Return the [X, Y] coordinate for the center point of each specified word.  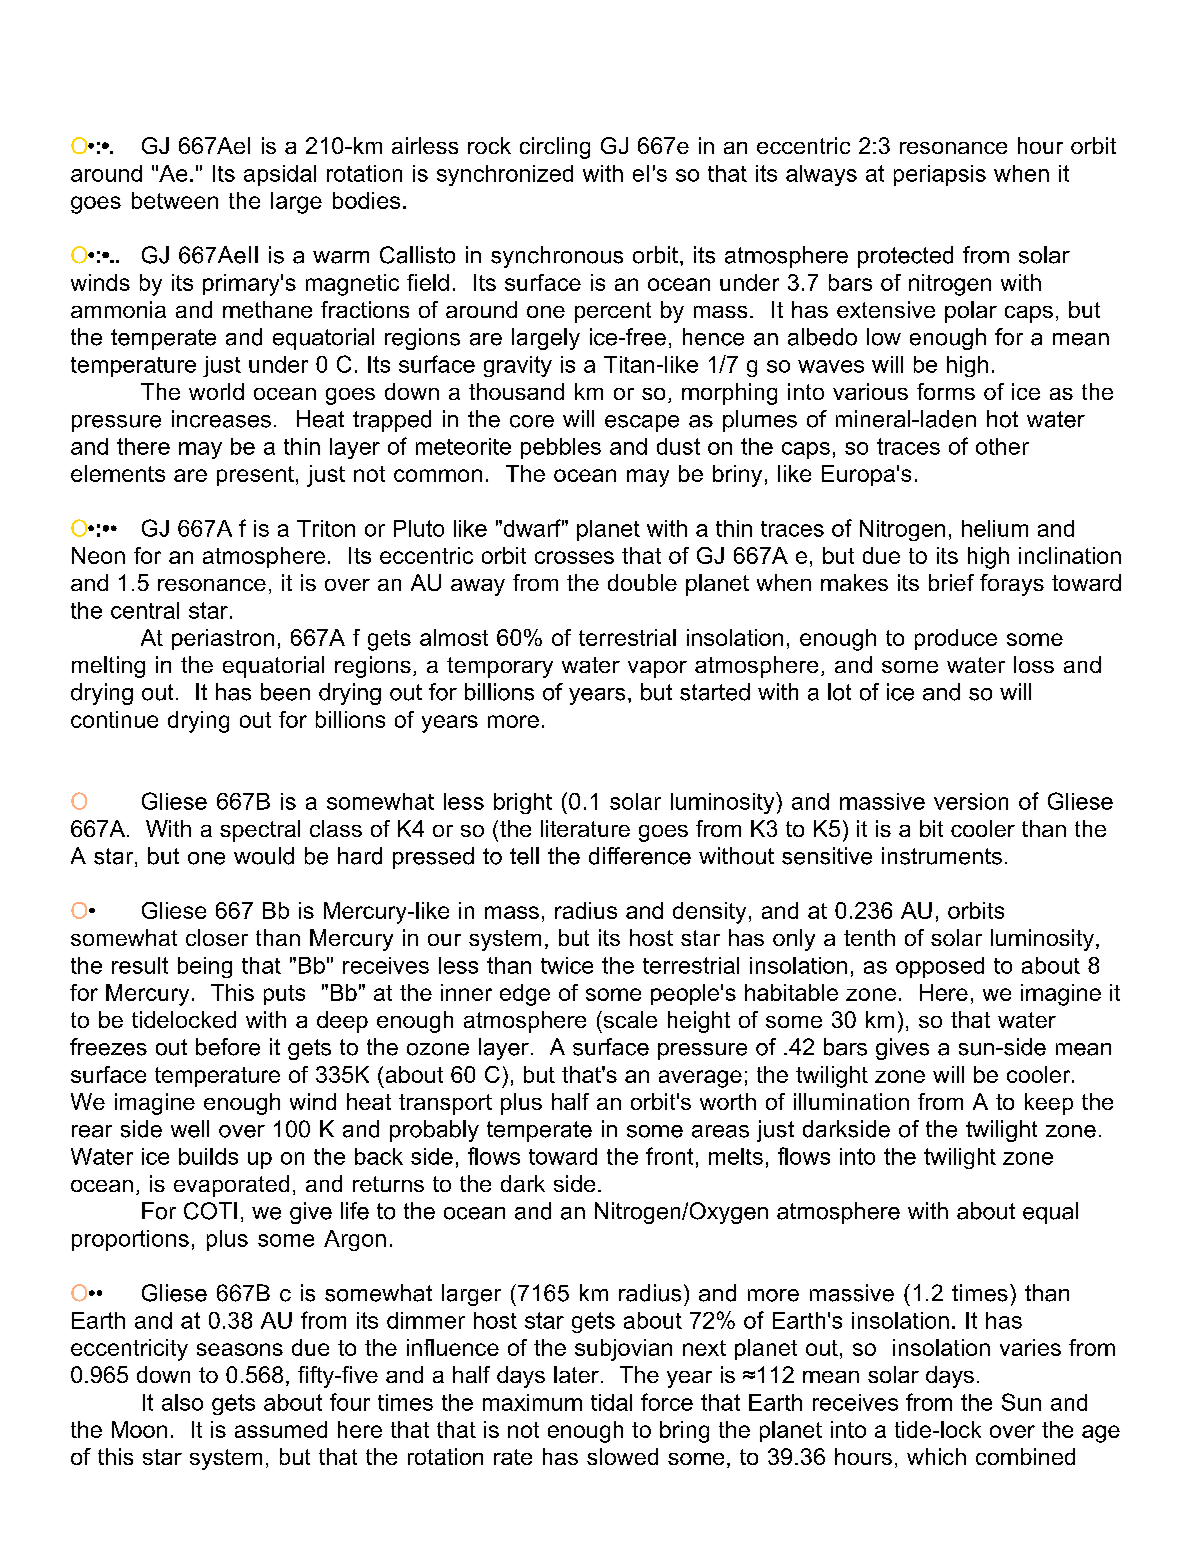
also [182, 1402]
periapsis [940, 175]
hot [1002, 419]
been [285, 692]
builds [208, 1156]
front [669, 1156]
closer [217, 937]
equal [1050, 1213]
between [175, 200]
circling [555, 148]
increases [221, 419]
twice [567, 965]
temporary [500, 667]
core [532, 421]
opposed [940, 967]
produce [956, 639]
